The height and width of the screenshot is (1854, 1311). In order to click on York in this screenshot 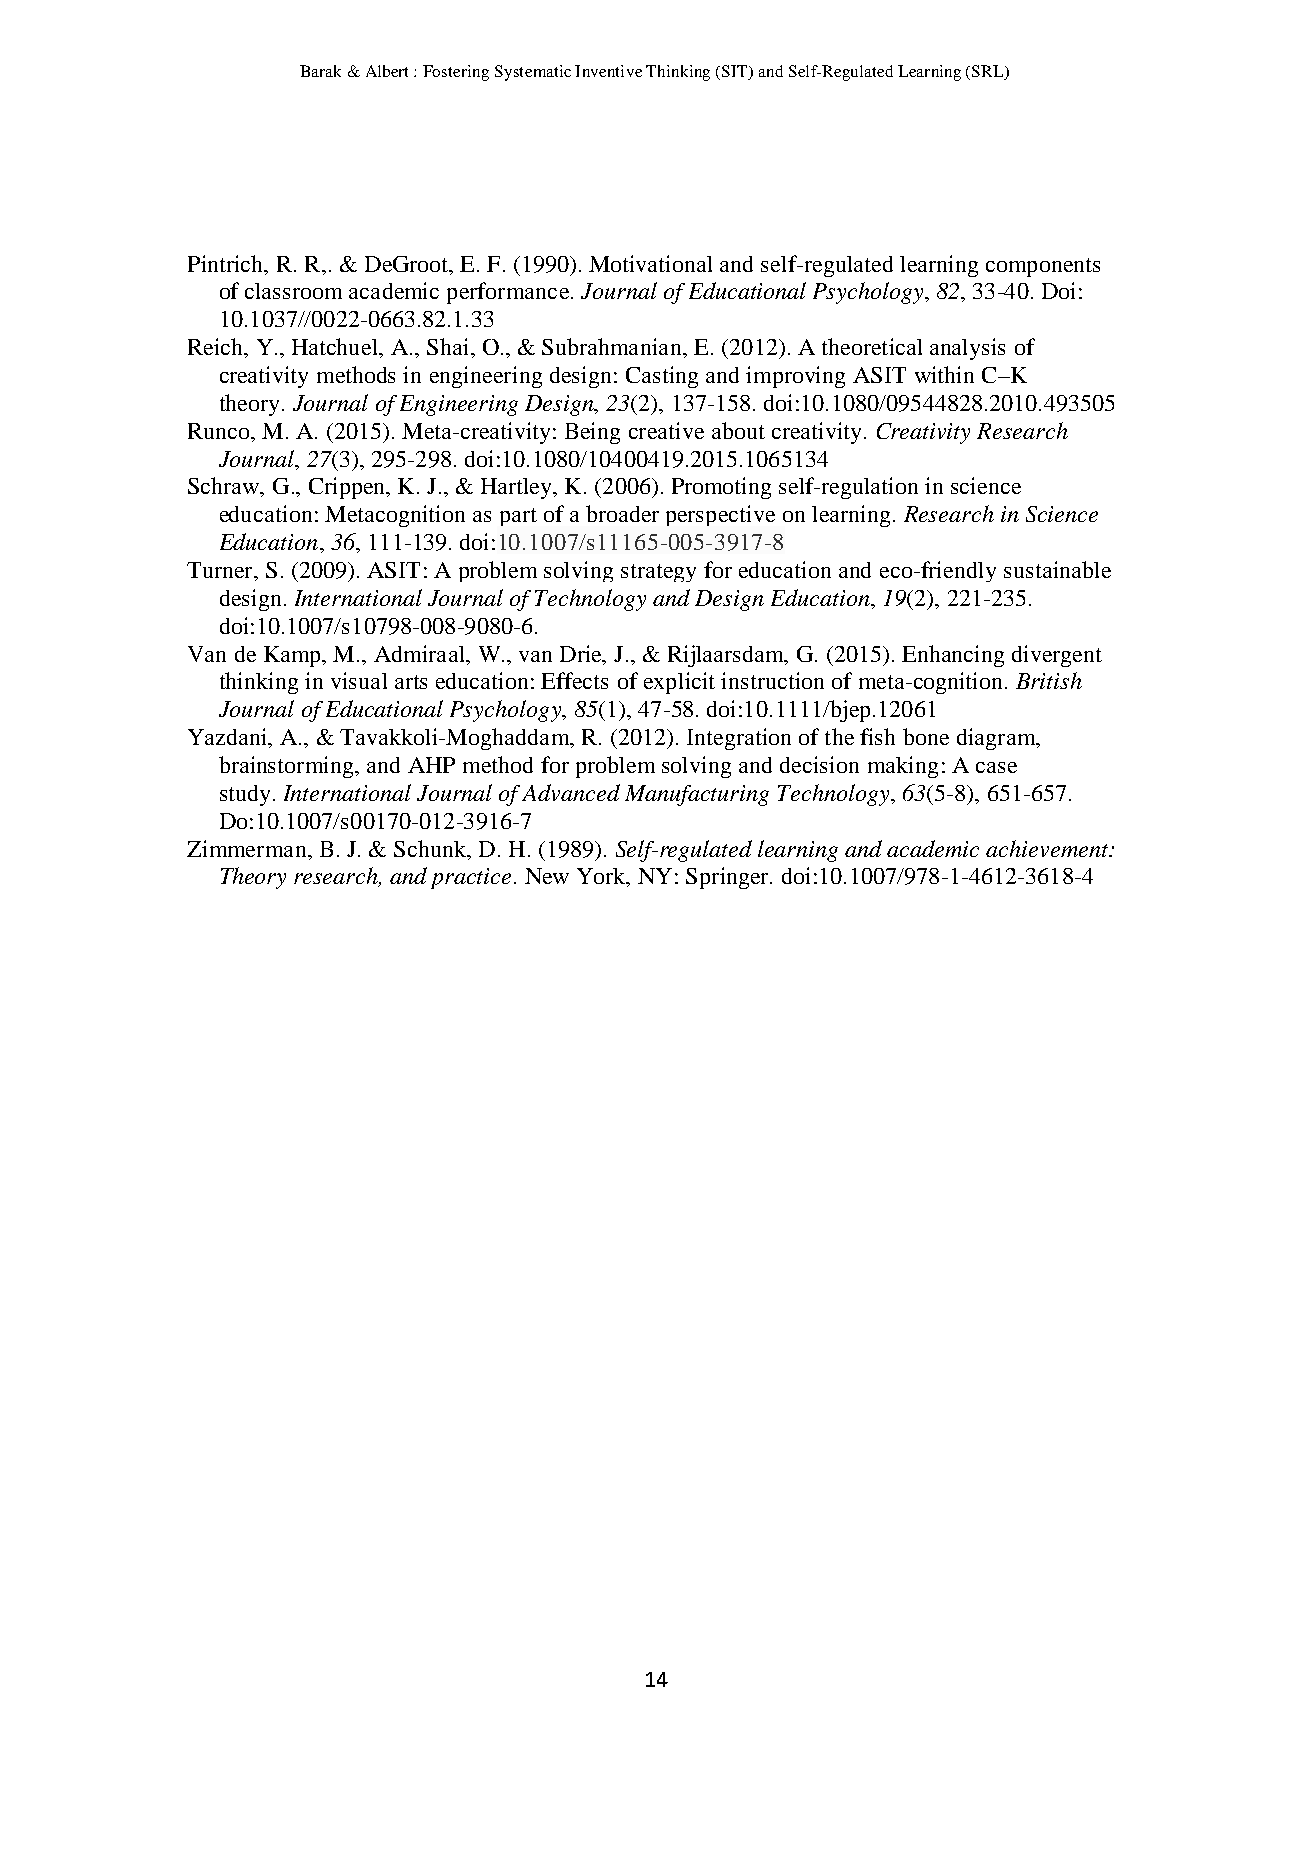, I will do `click(602, 877)`.
